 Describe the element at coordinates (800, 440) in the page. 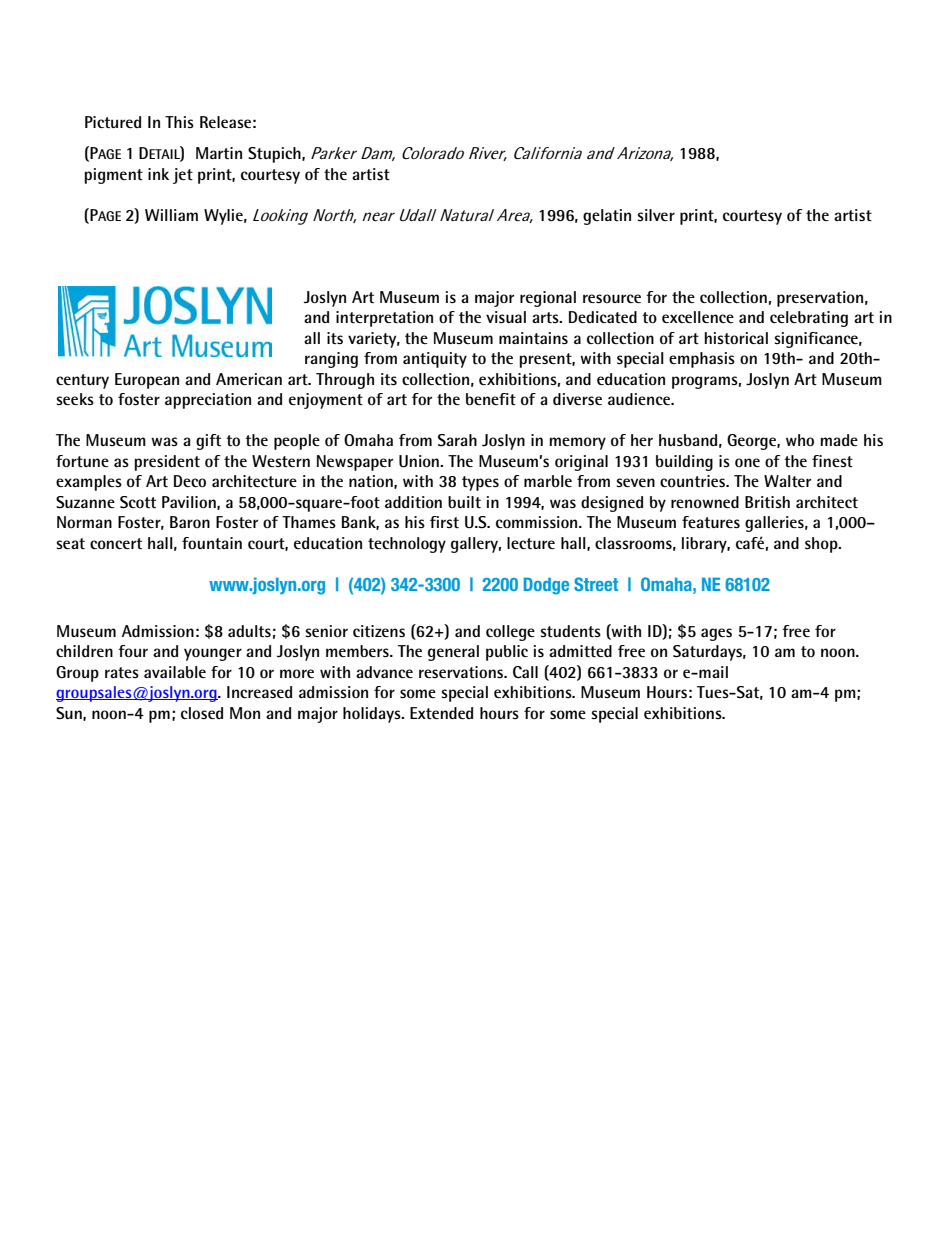

I see `who` at that location.
